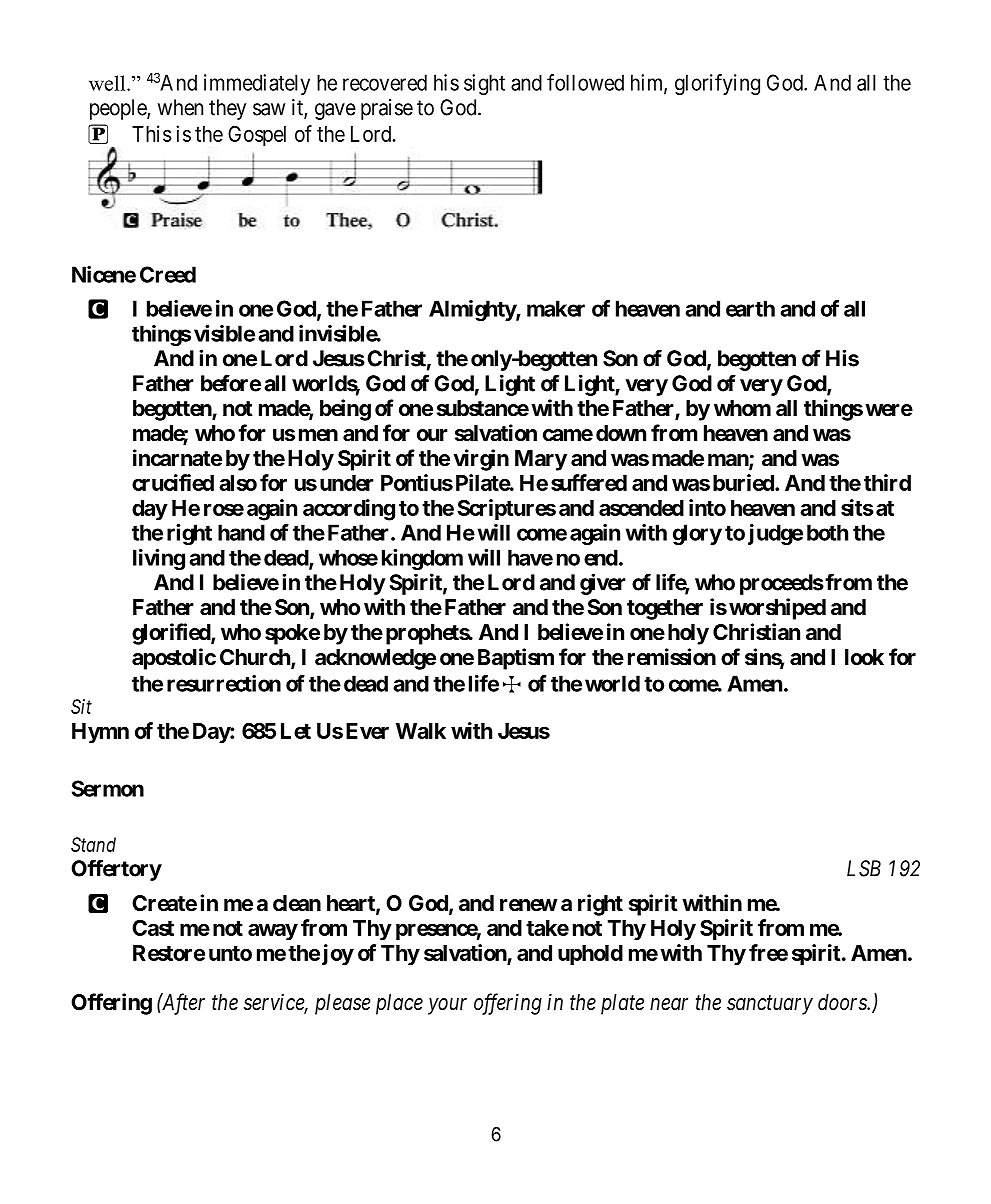 This screenshot has width=991, height=1204. I want to click on living, so click(159, 559).
